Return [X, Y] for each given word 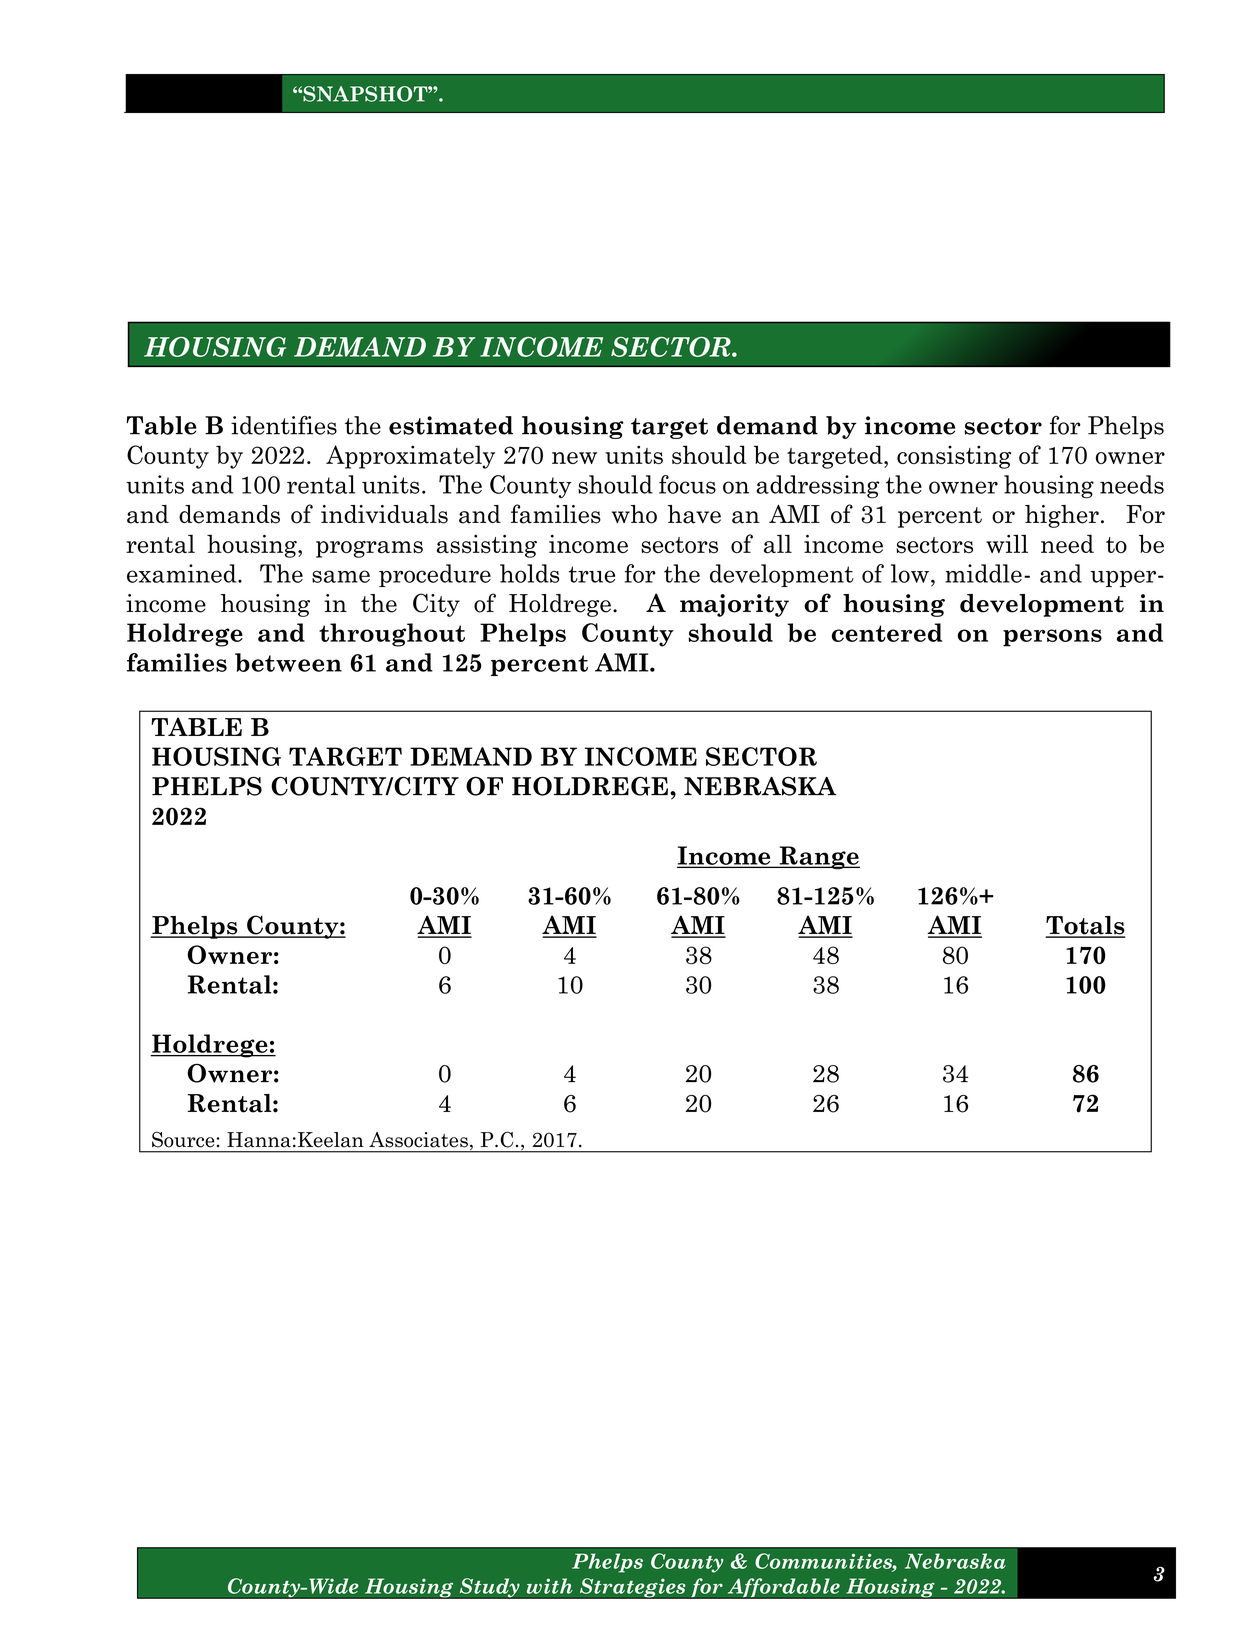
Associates [418, 1140]
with [550, 1586]
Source [183, 1139]
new [574, 458]
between [288, 662]
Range [818, 858]
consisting [954, 457]
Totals [1085, 926]
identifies [284, 425]
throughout [392, 635]
